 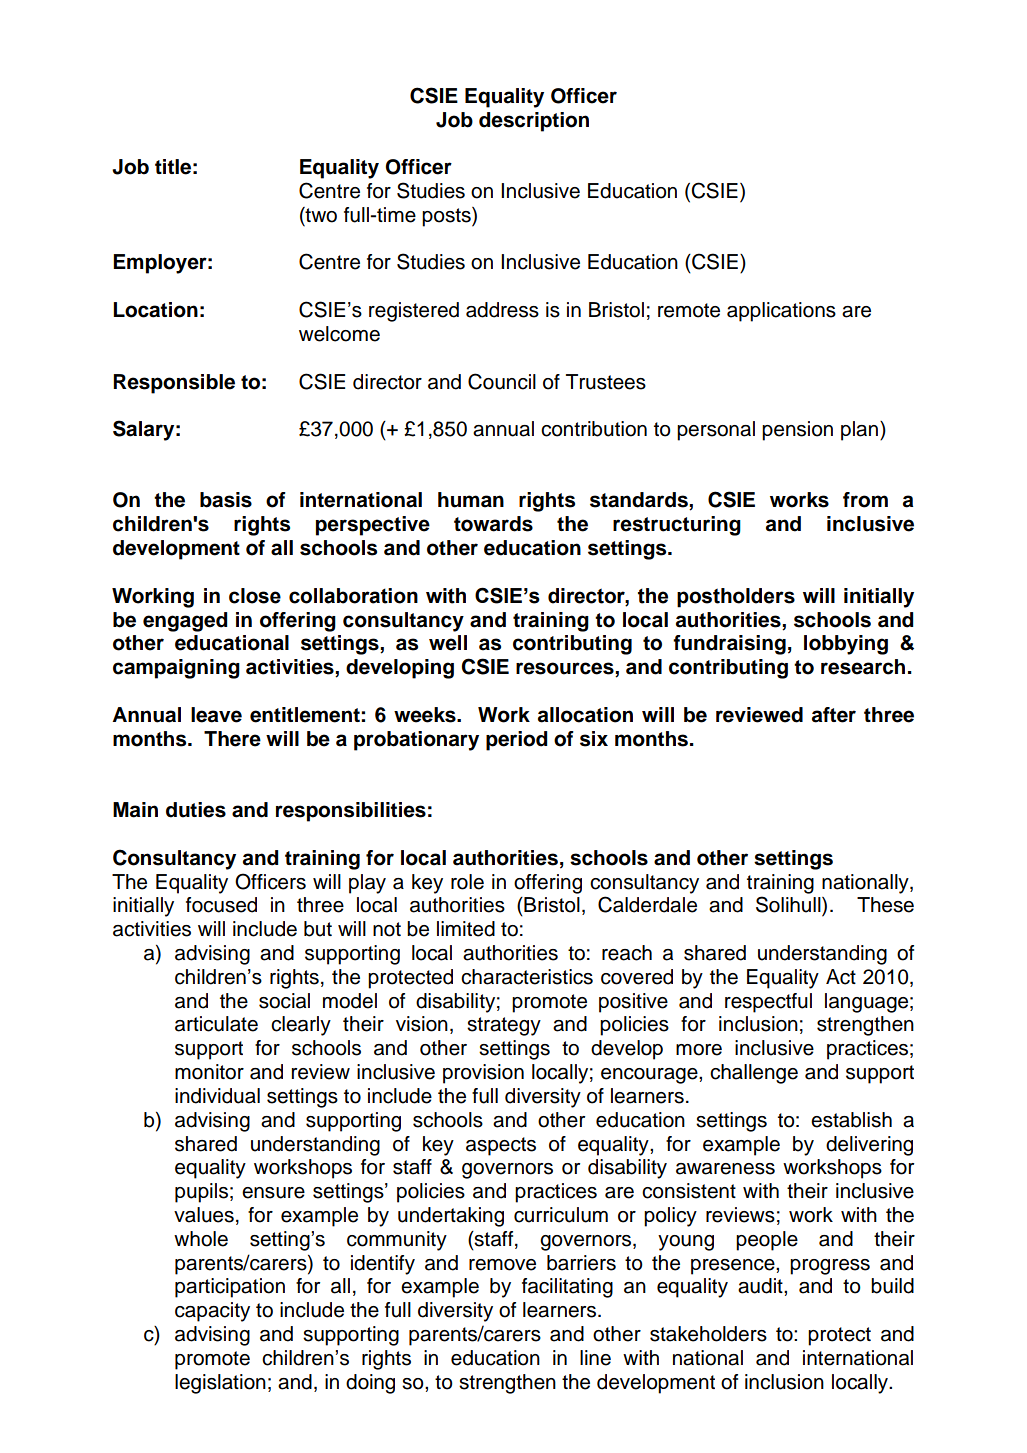 What do you see at coordinates (232, 739) in the screenshot?
I see `There` at bounding box center [232, 739].
